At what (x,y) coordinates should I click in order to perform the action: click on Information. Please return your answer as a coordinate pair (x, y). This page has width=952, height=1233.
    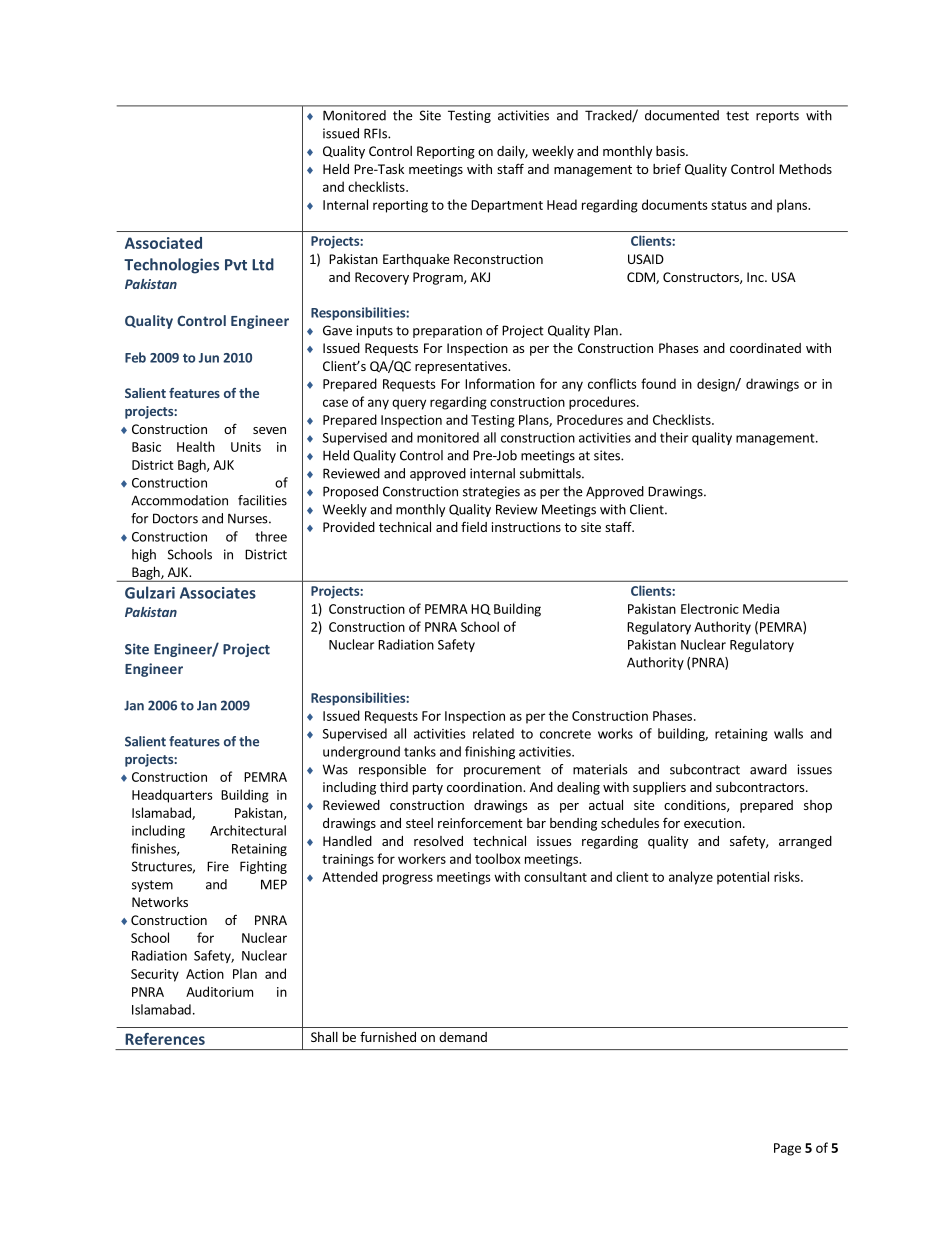
    Looking at the image, I should click on (500, 383).
